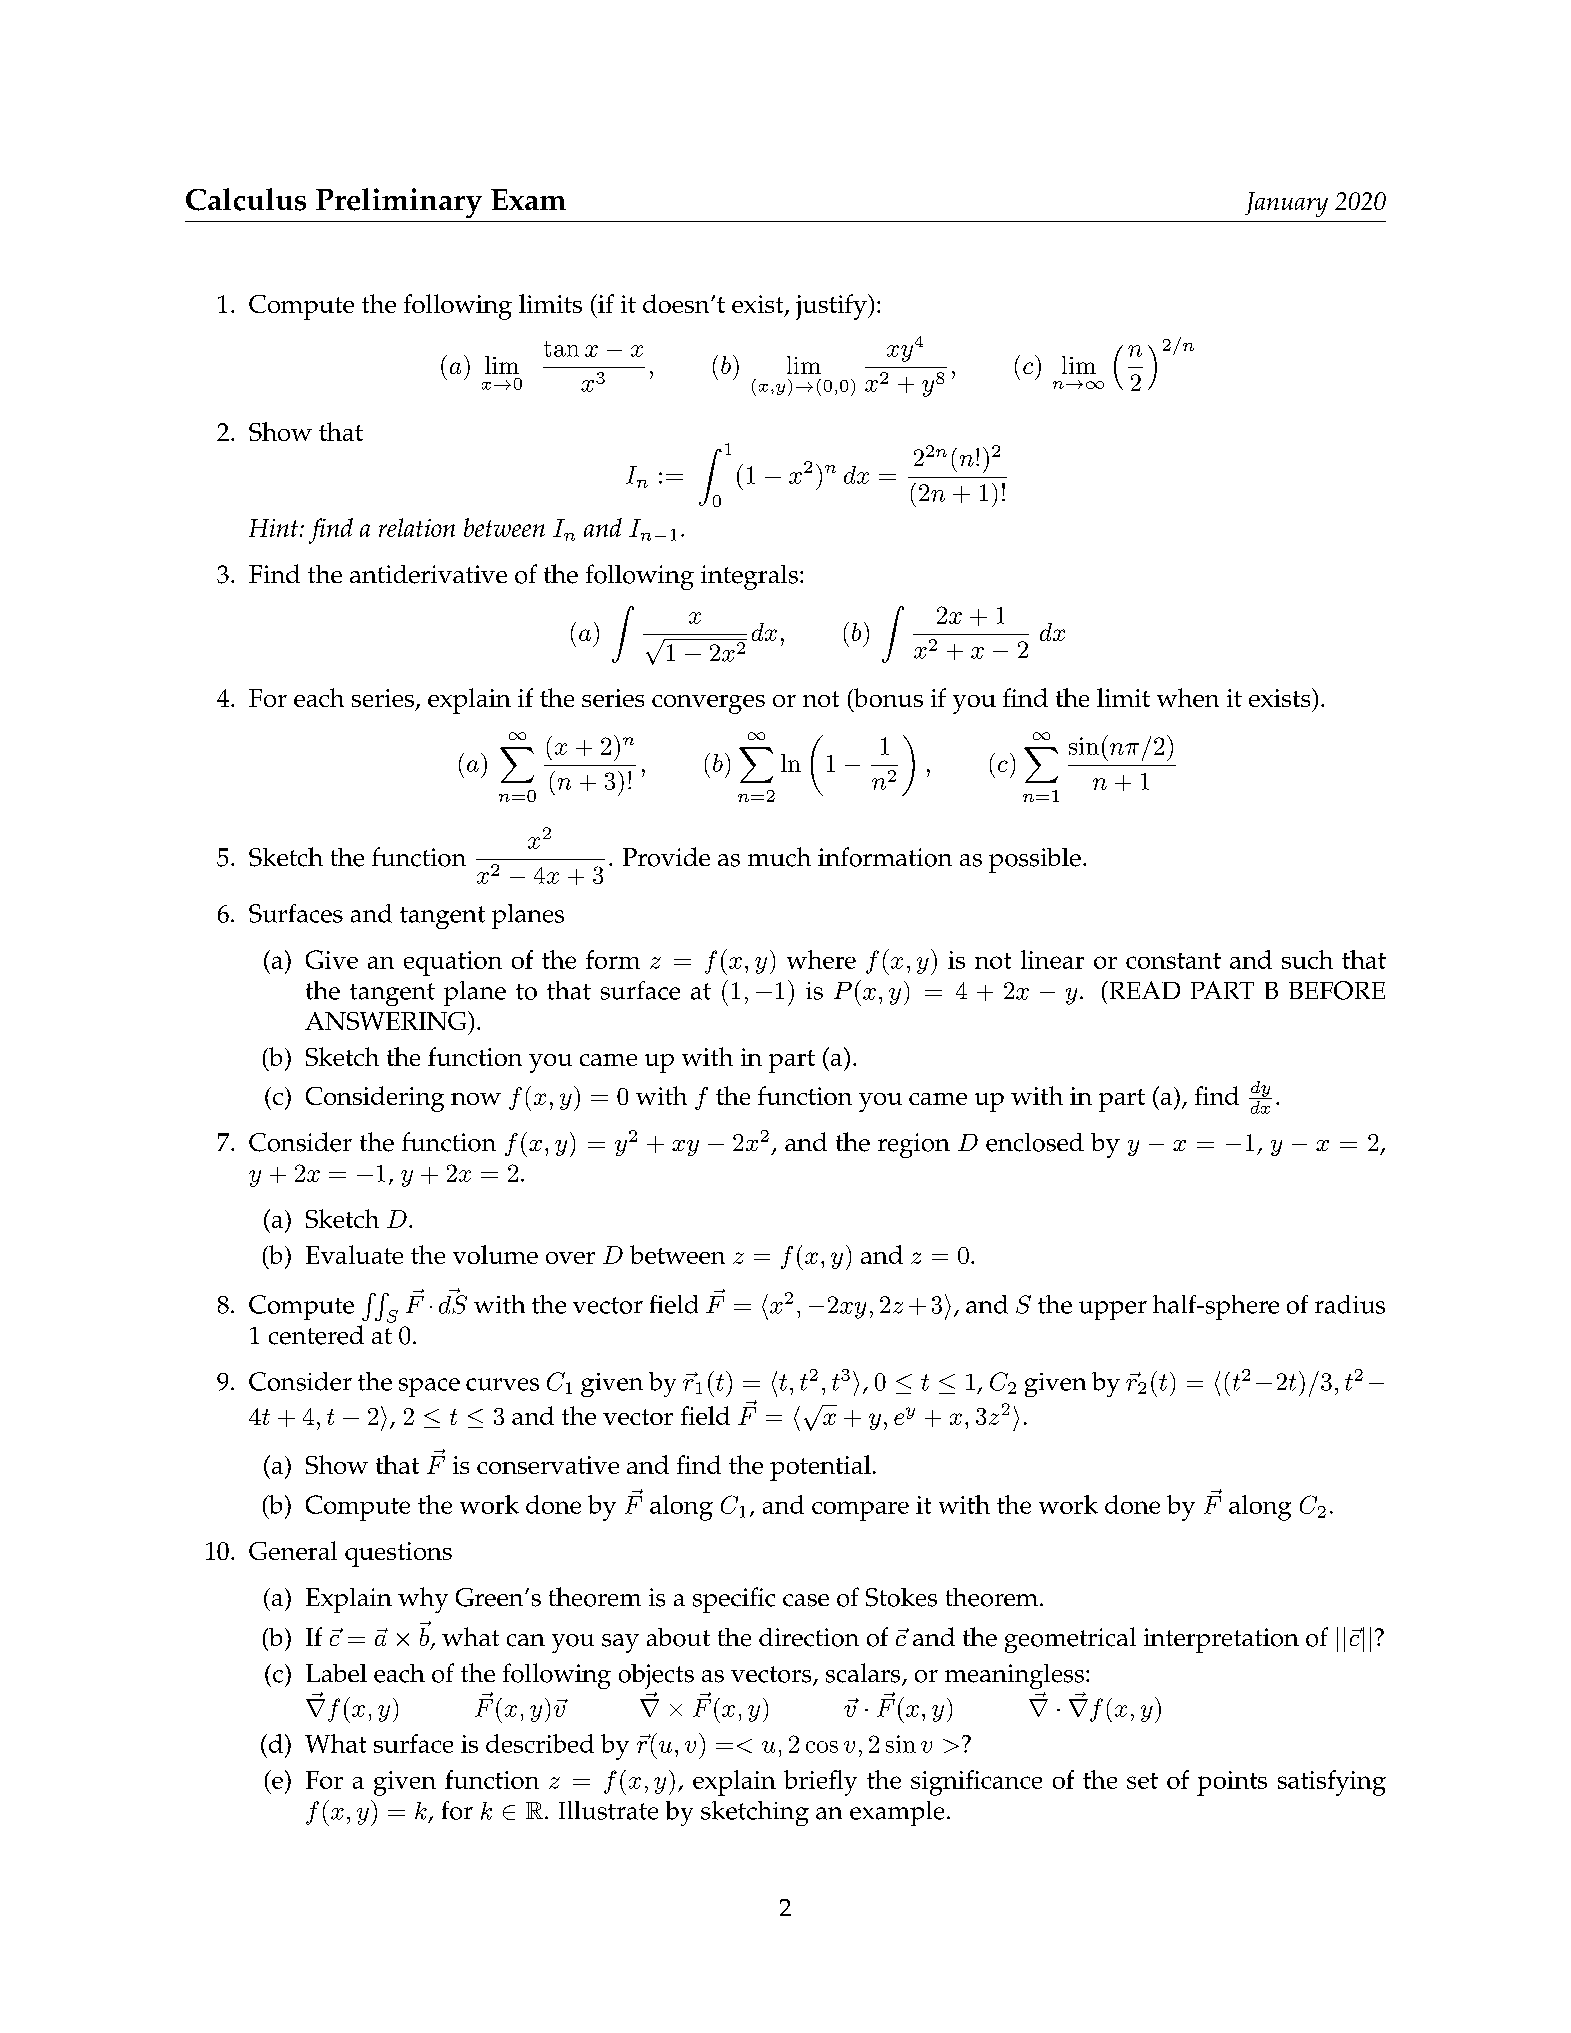  I want to click on Label, so click(336, 1673).
